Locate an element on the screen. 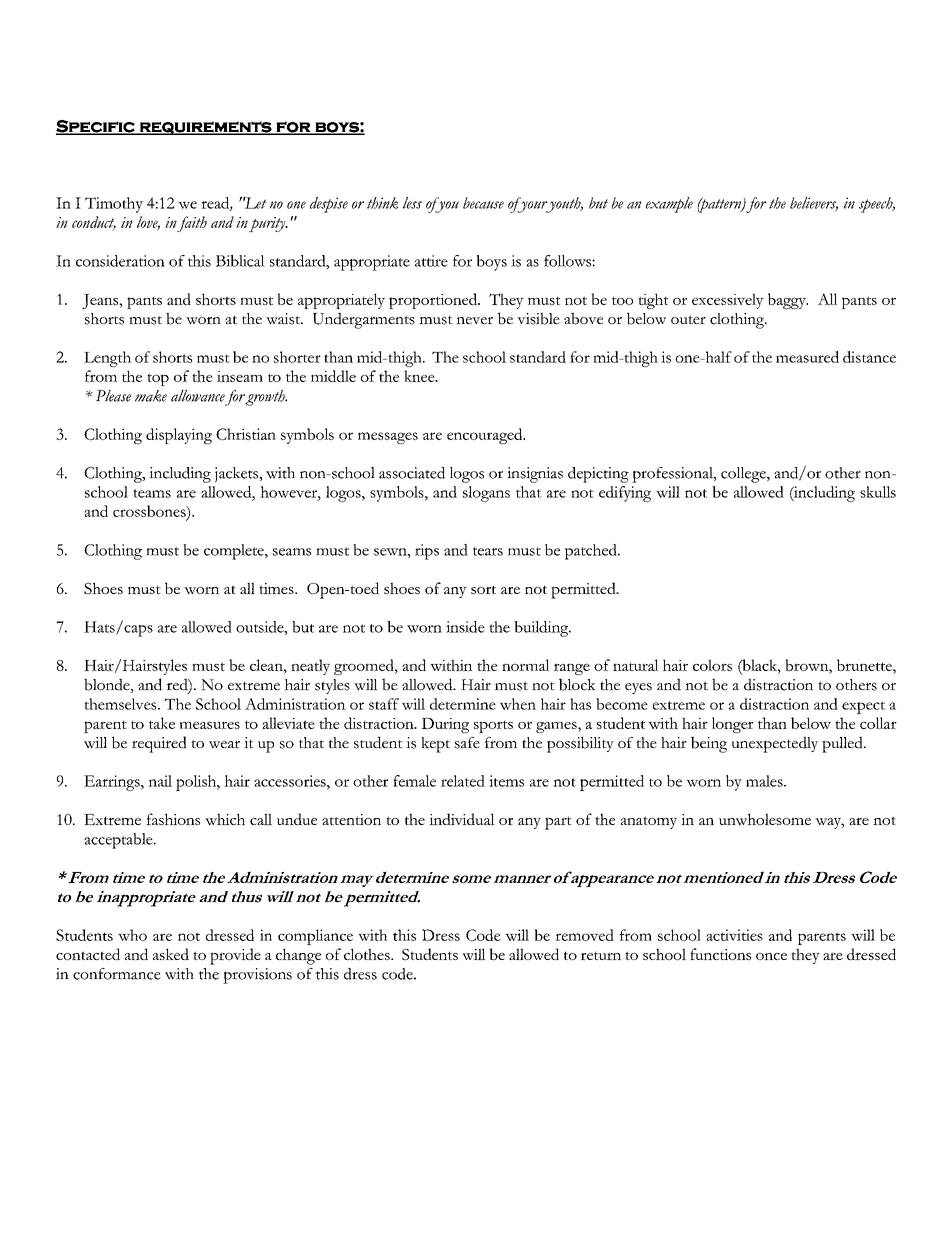 Image resolution: width=952 pixels, height=1233 pixels. displaying is located at coordinates (179, 436).
